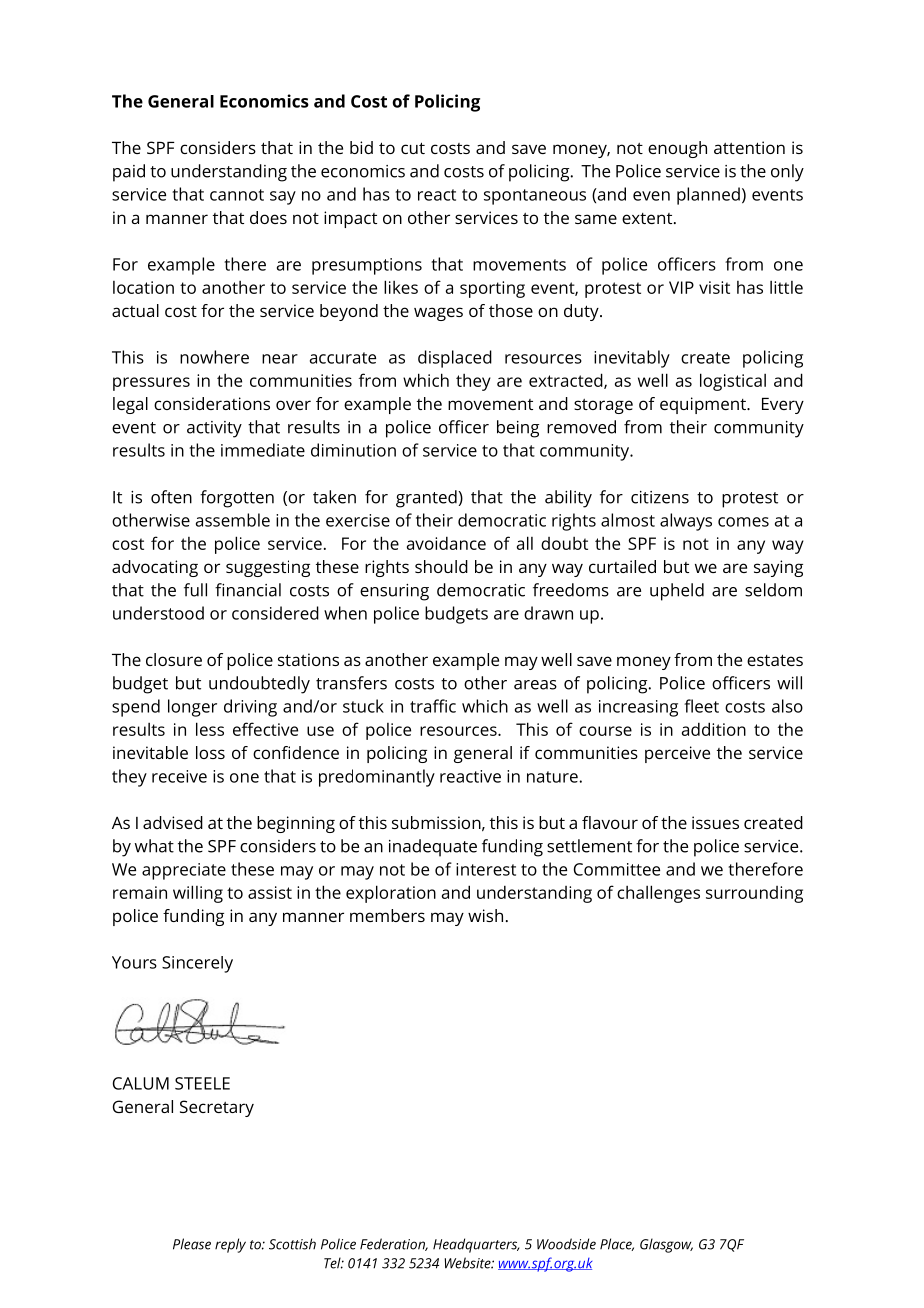  What do you see at coordinates (486, 869) in the screenshot?
I see `interest` at bounding box center [486, 869].
